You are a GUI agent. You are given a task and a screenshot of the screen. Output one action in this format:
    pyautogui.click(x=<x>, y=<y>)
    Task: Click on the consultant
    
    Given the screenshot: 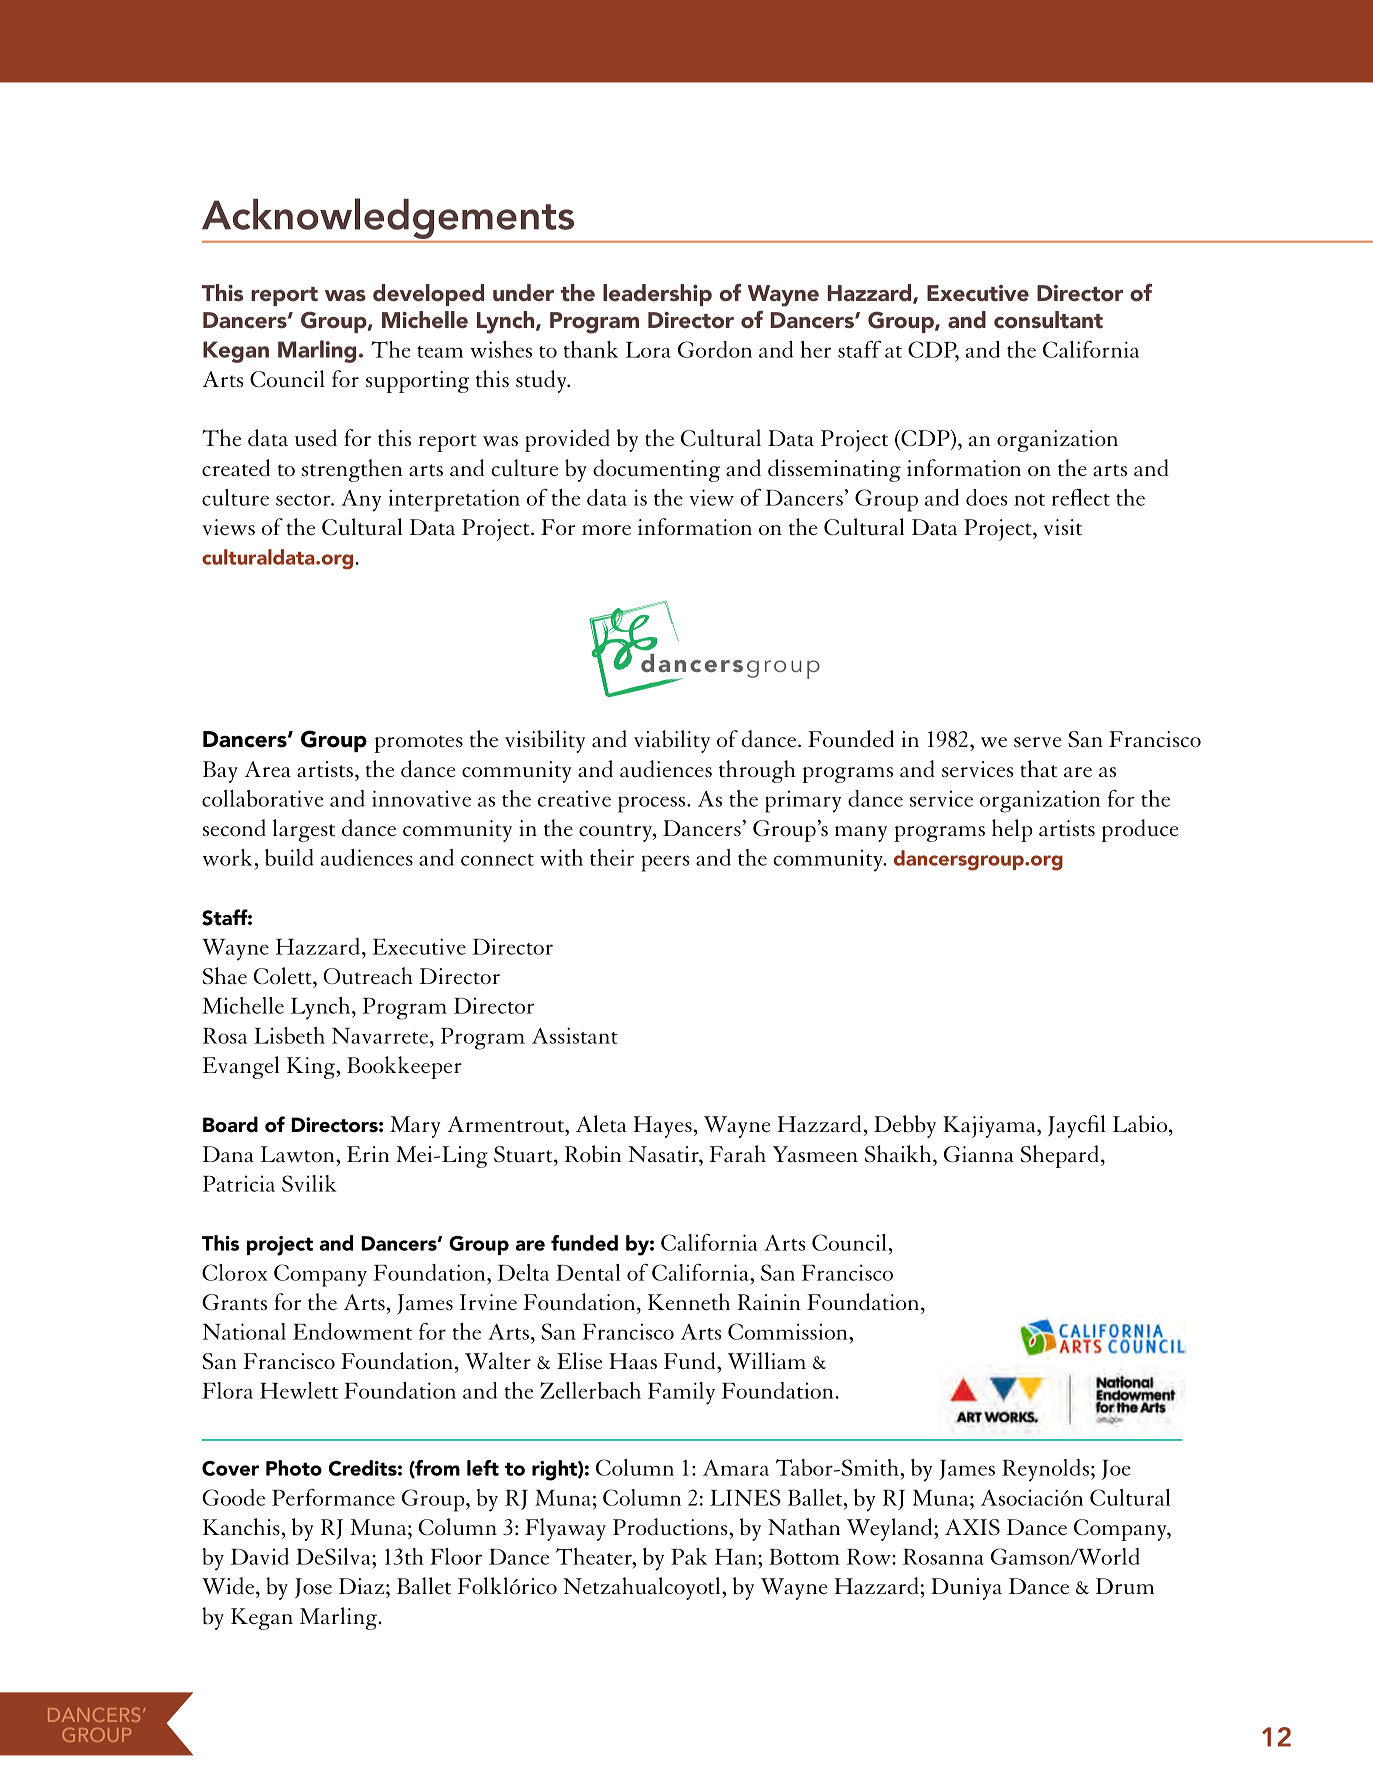 What is the action you would take?
    pyautogui.click(x=1048, y=320)
